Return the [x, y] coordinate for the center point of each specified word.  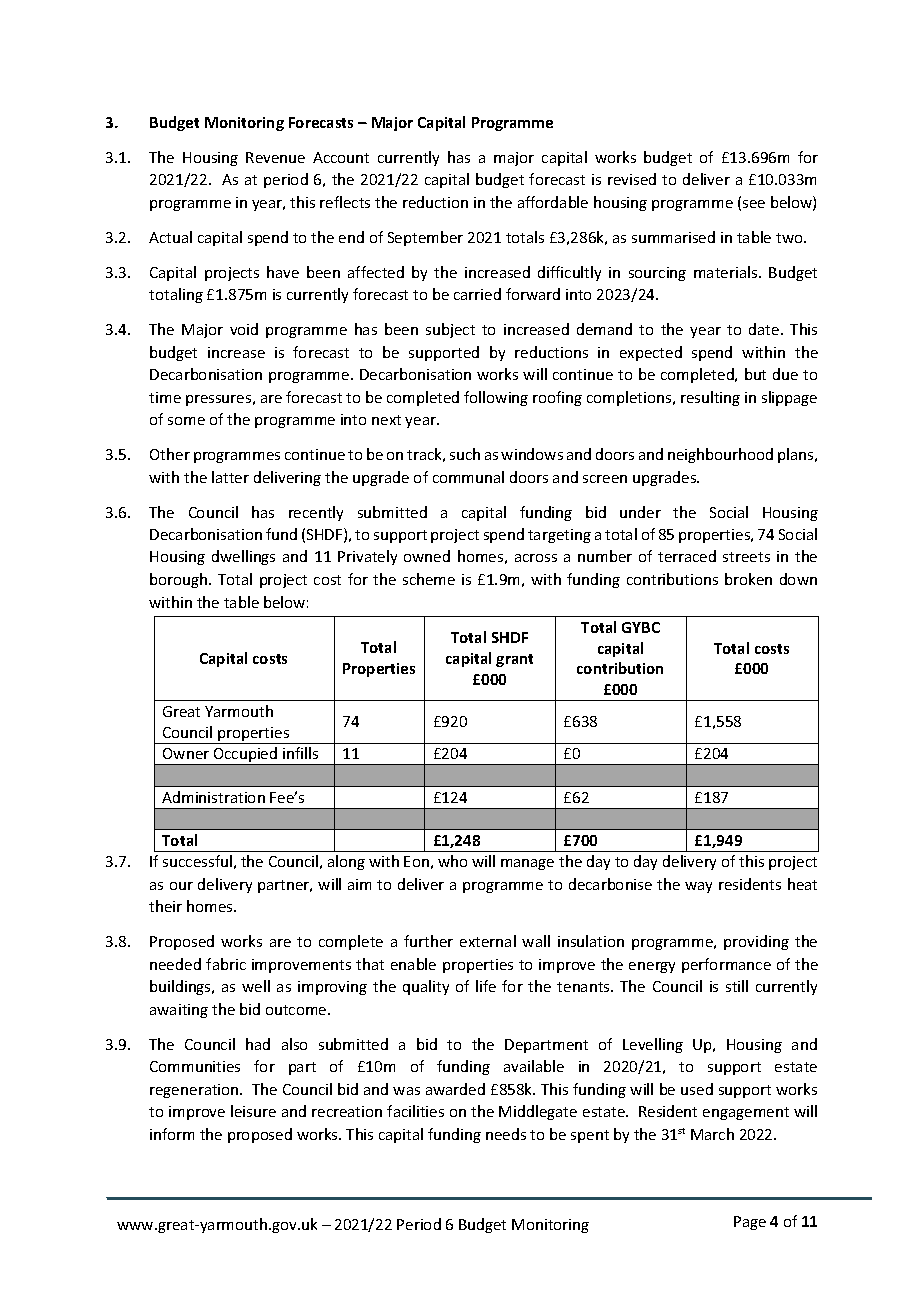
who [452, 861]
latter [230, 477]
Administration [213, 797]
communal [468, 477]
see [754, 204]
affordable [553, 202]
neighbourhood [720, 455]
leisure [253, 1111]
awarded [455, 1089]
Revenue [275, 157]
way [698, 887]
